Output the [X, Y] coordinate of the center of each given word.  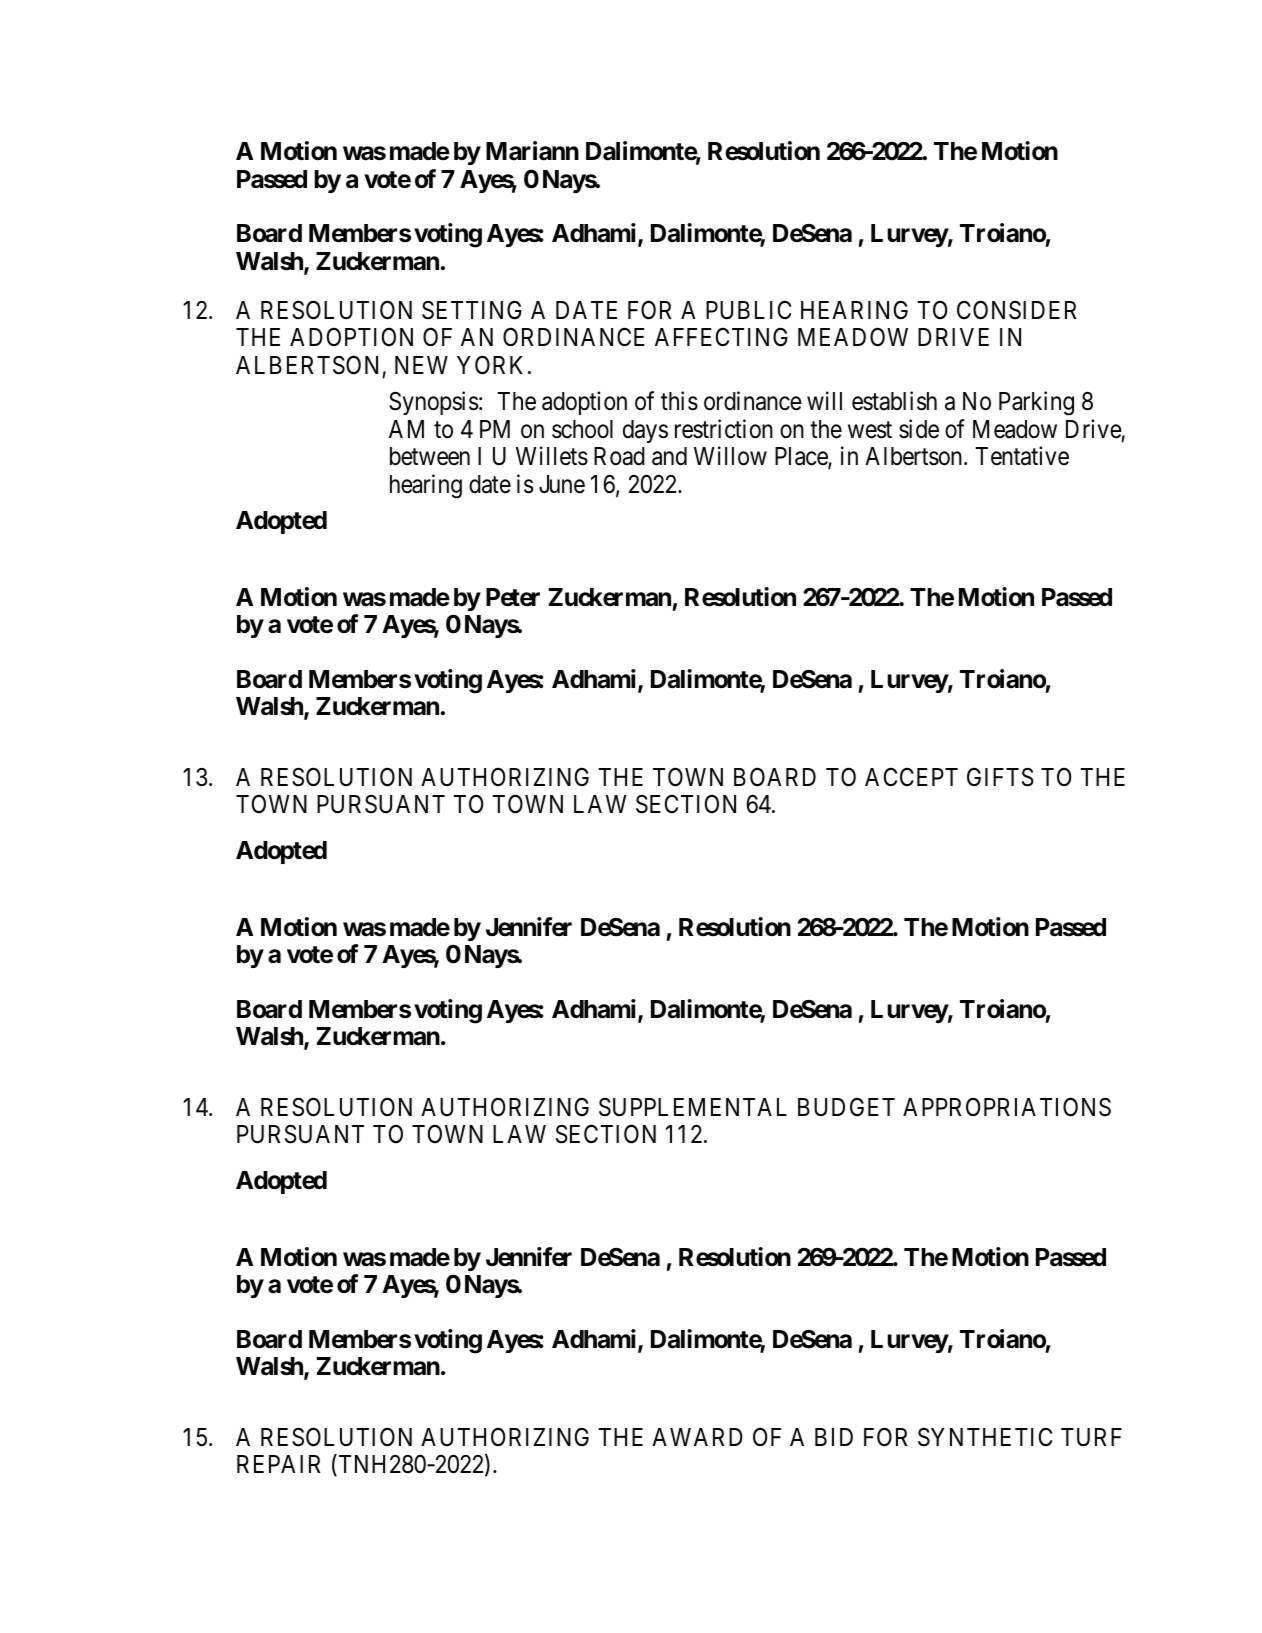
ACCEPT [911, 777]
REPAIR [279, 1464]
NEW [421, 365]
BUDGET [846, 1107]
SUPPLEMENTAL [693, 1107]
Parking [1036, 404]
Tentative [1022, 456]
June [562, 484]
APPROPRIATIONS [1007, 1107]
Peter [513, 597]
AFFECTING [721, 337]
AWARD [697, 1437]
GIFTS [1000, 777]
